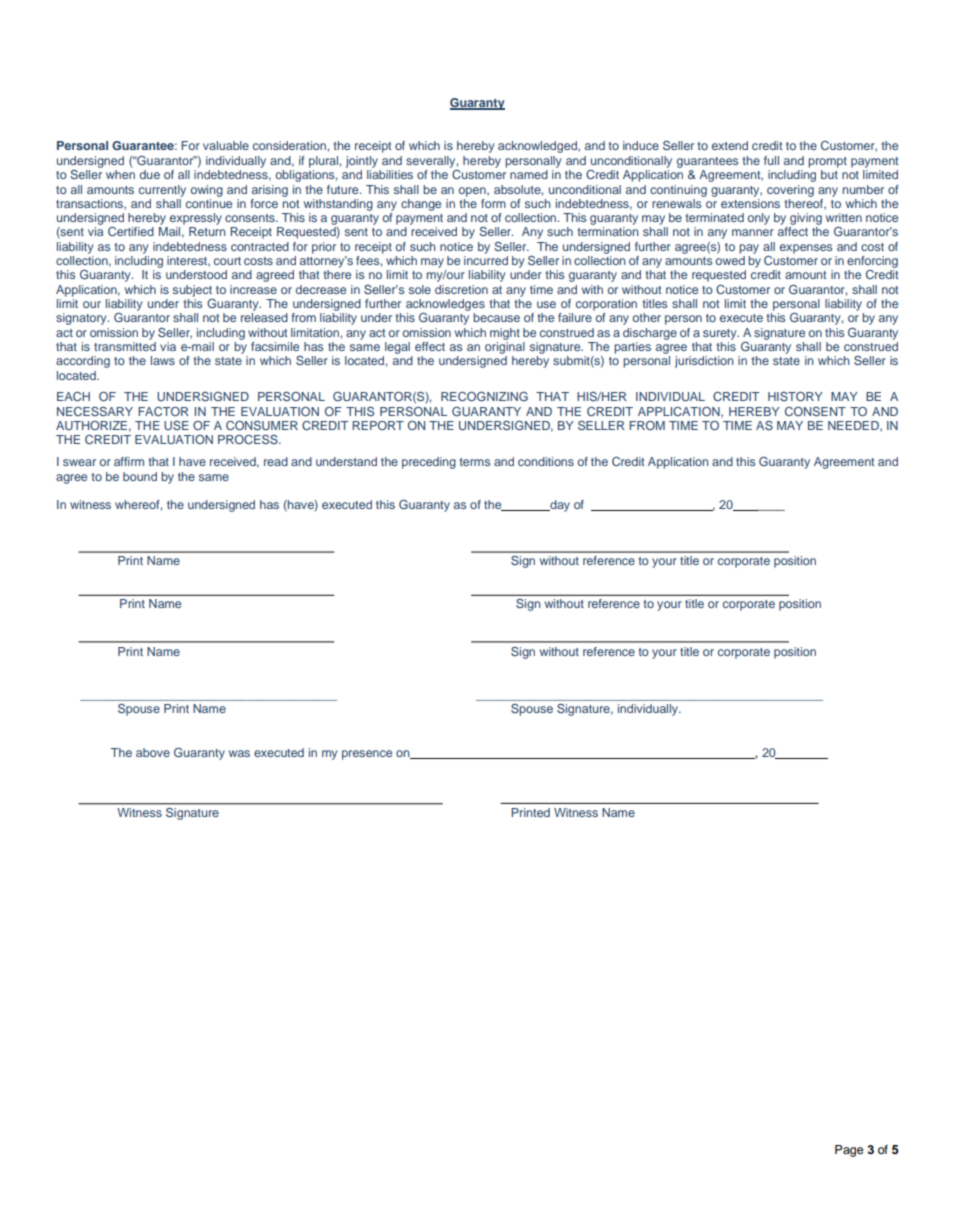  I want to click on terms, so click(474, 462).
